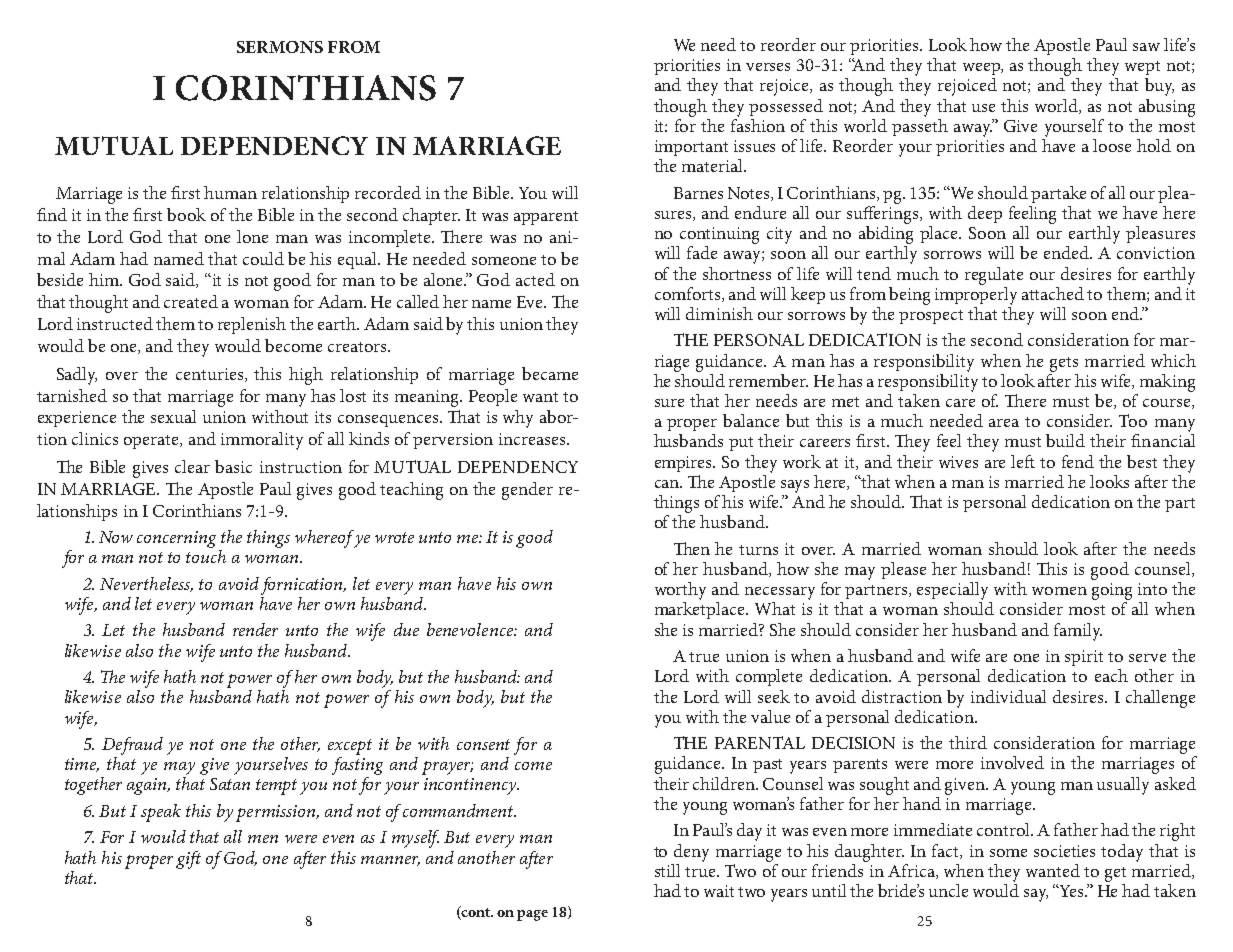 Image resolution: width=1233 pixels, height=952 pixels. What do you see at coordinates (768, 67) in the screenshot?
I see `verses` at bounding box center [768, 67].
